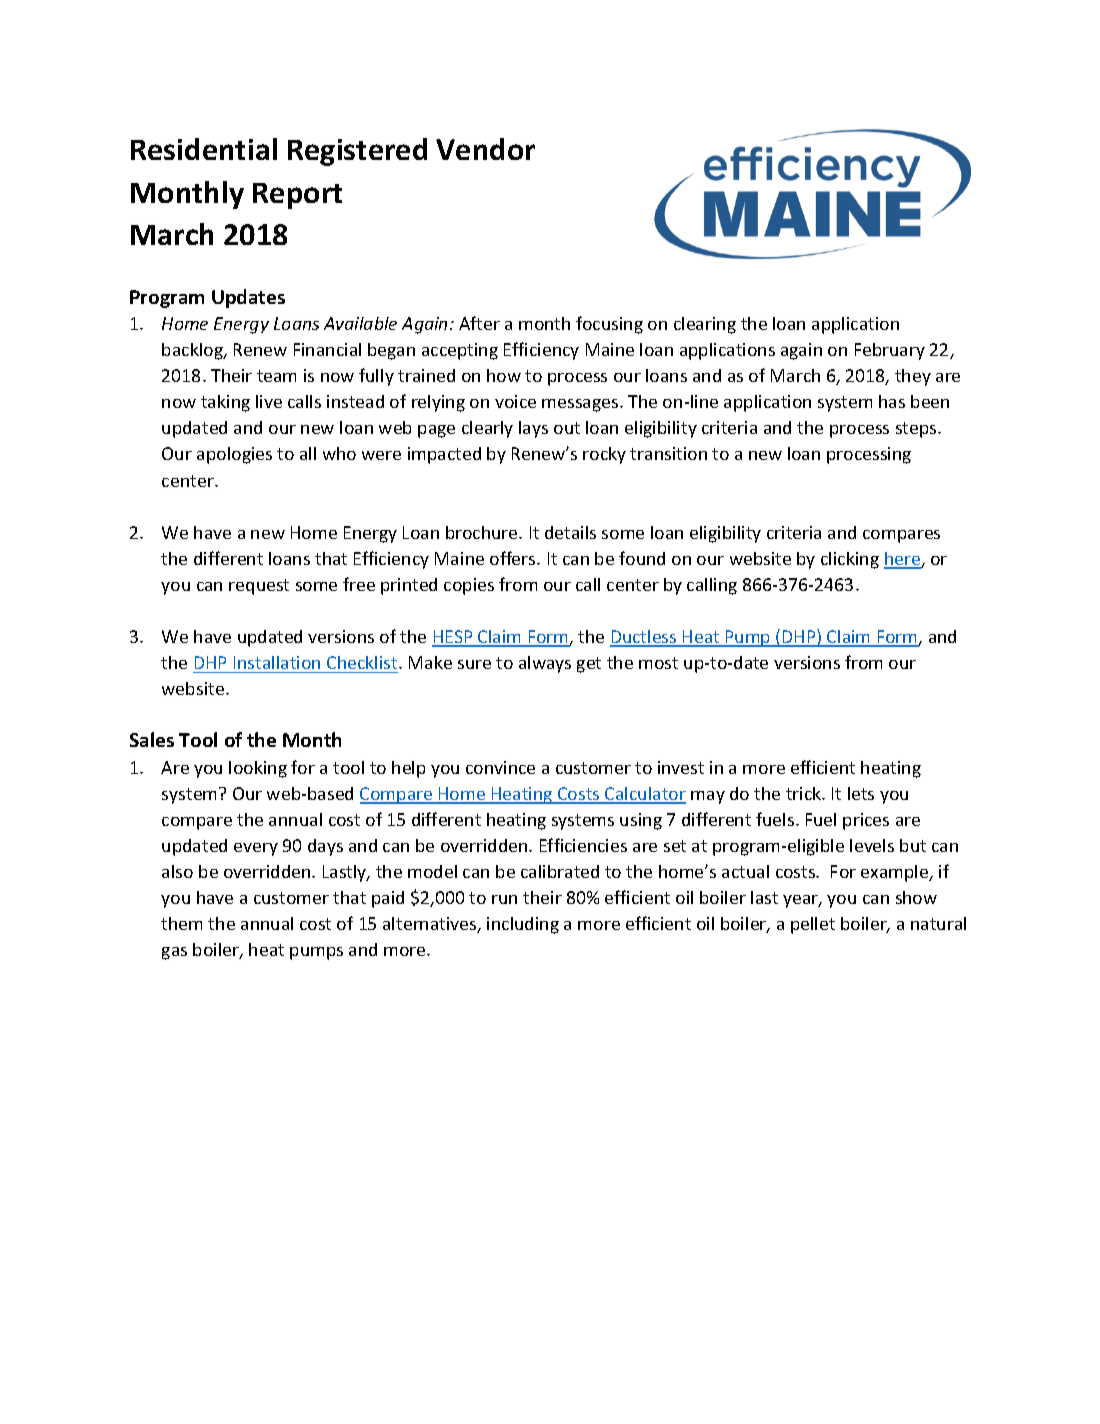 The width and height of the page is (1100, 1424). I want to click on Residential, so click(204, 149).
